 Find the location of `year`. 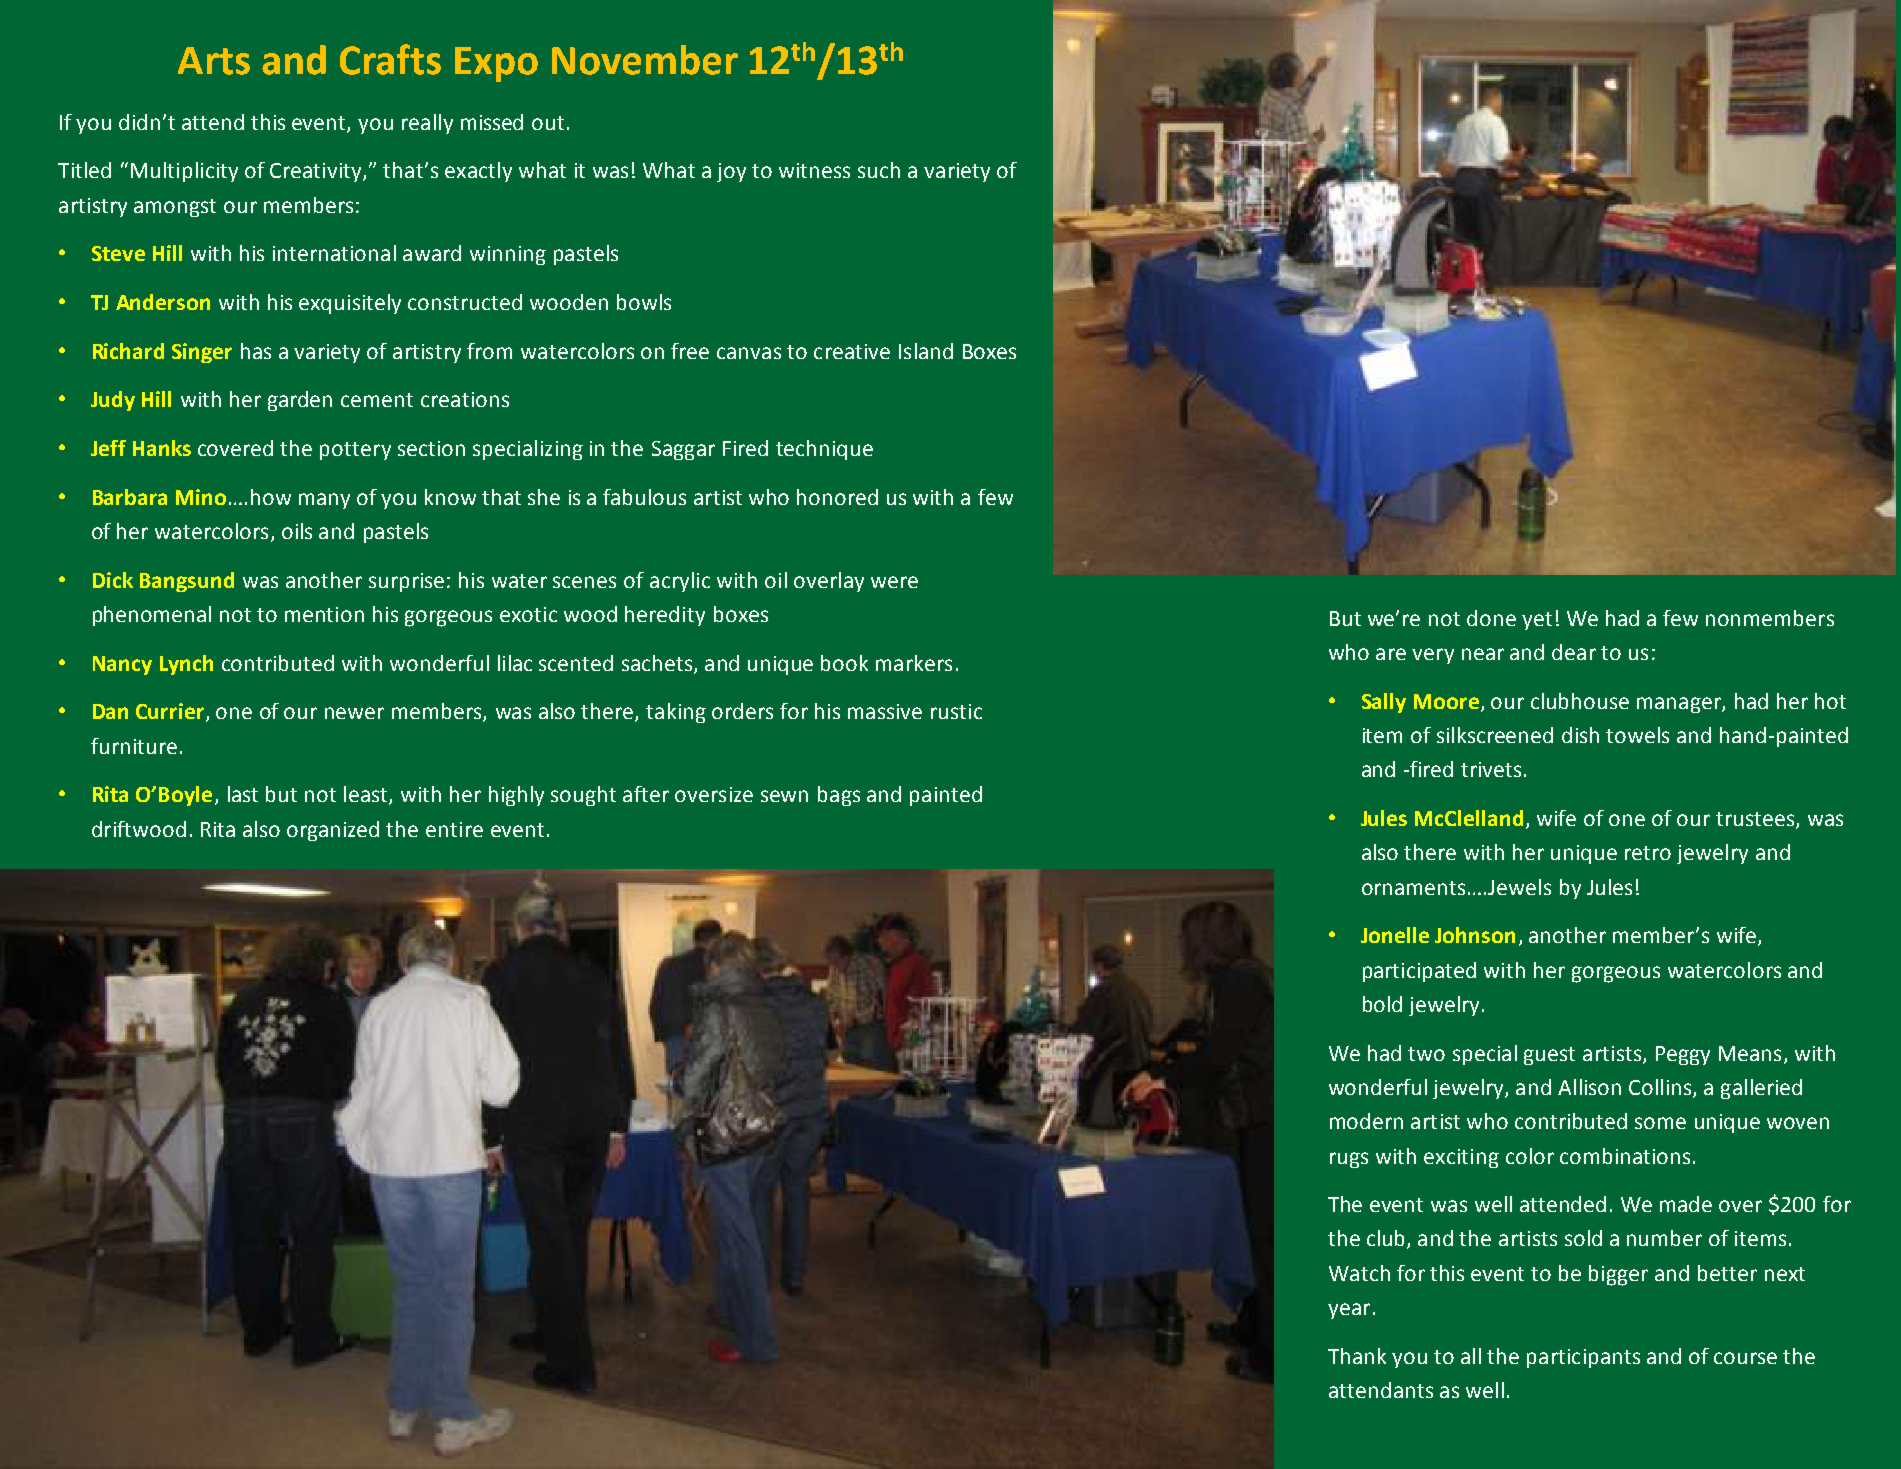

year is located at coordinates (1349, 1311).
